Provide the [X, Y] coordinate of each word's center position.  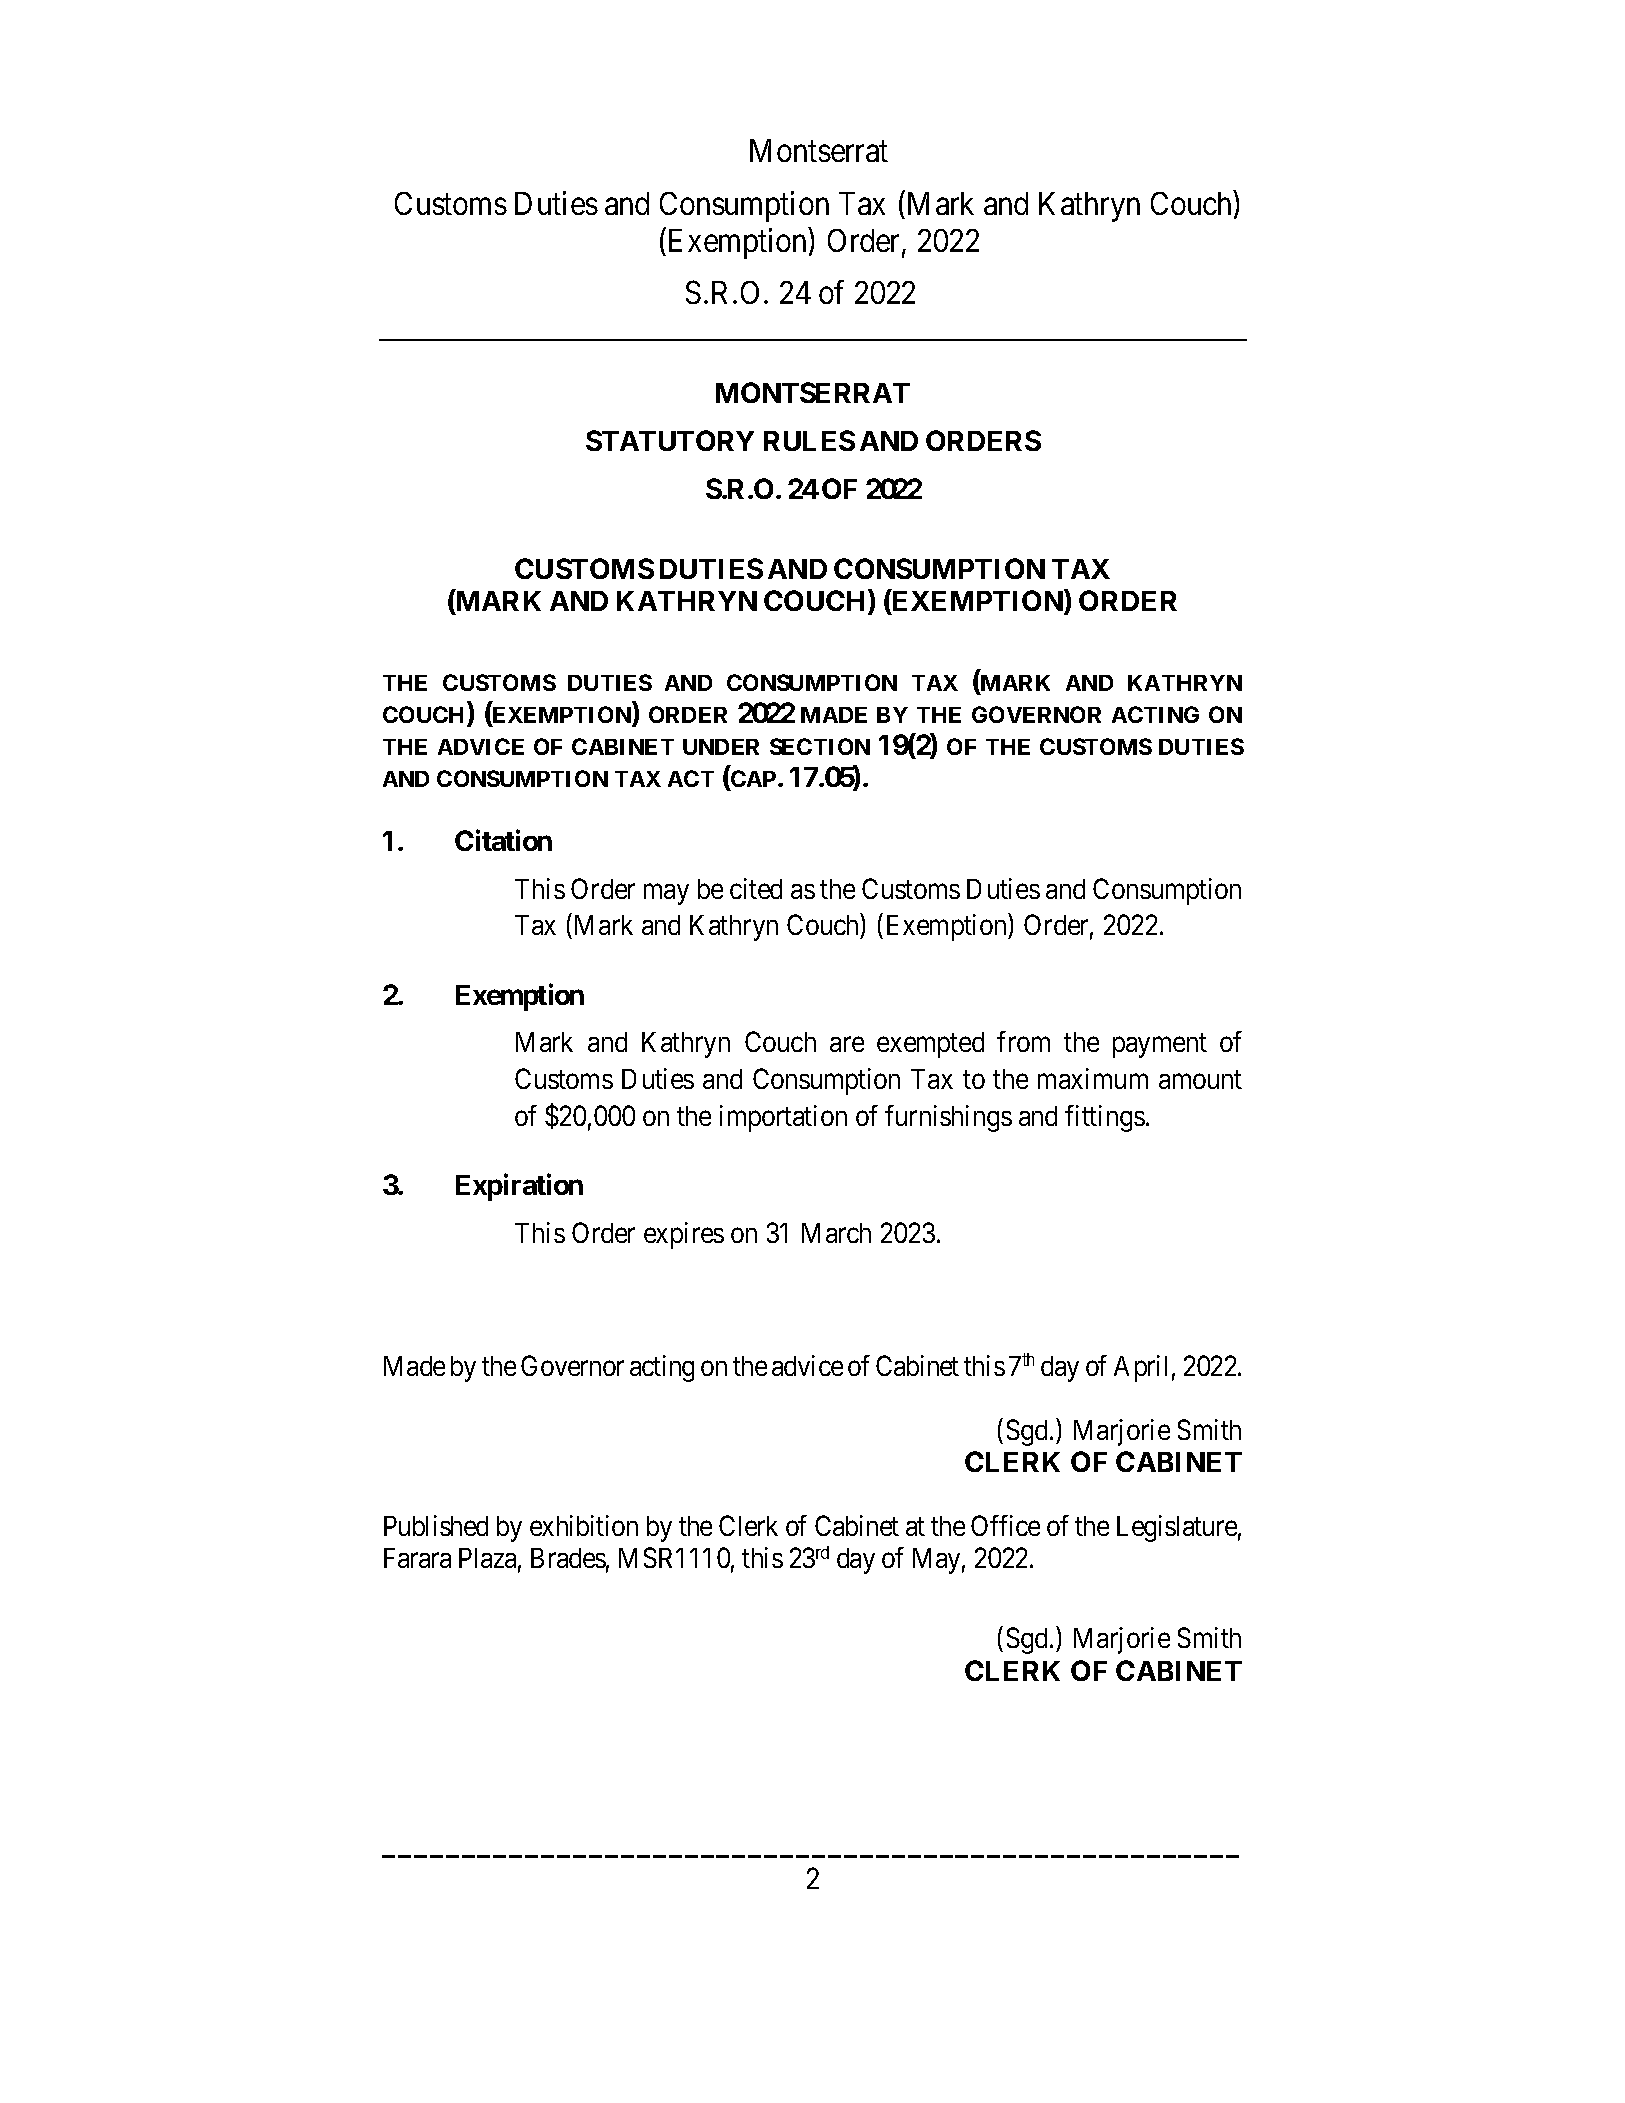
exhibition [584, 1525]
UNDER [721, 747]
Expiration [519, 1187]
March [836, 1233]
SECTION [820, 746]
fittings [1105, 1118]
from [1023, 1041]
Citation [503, 840]
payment [1160, 1046]
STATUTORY [670, 440]
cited [756, 888]
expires [684, 1235]
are [847, 1045]
